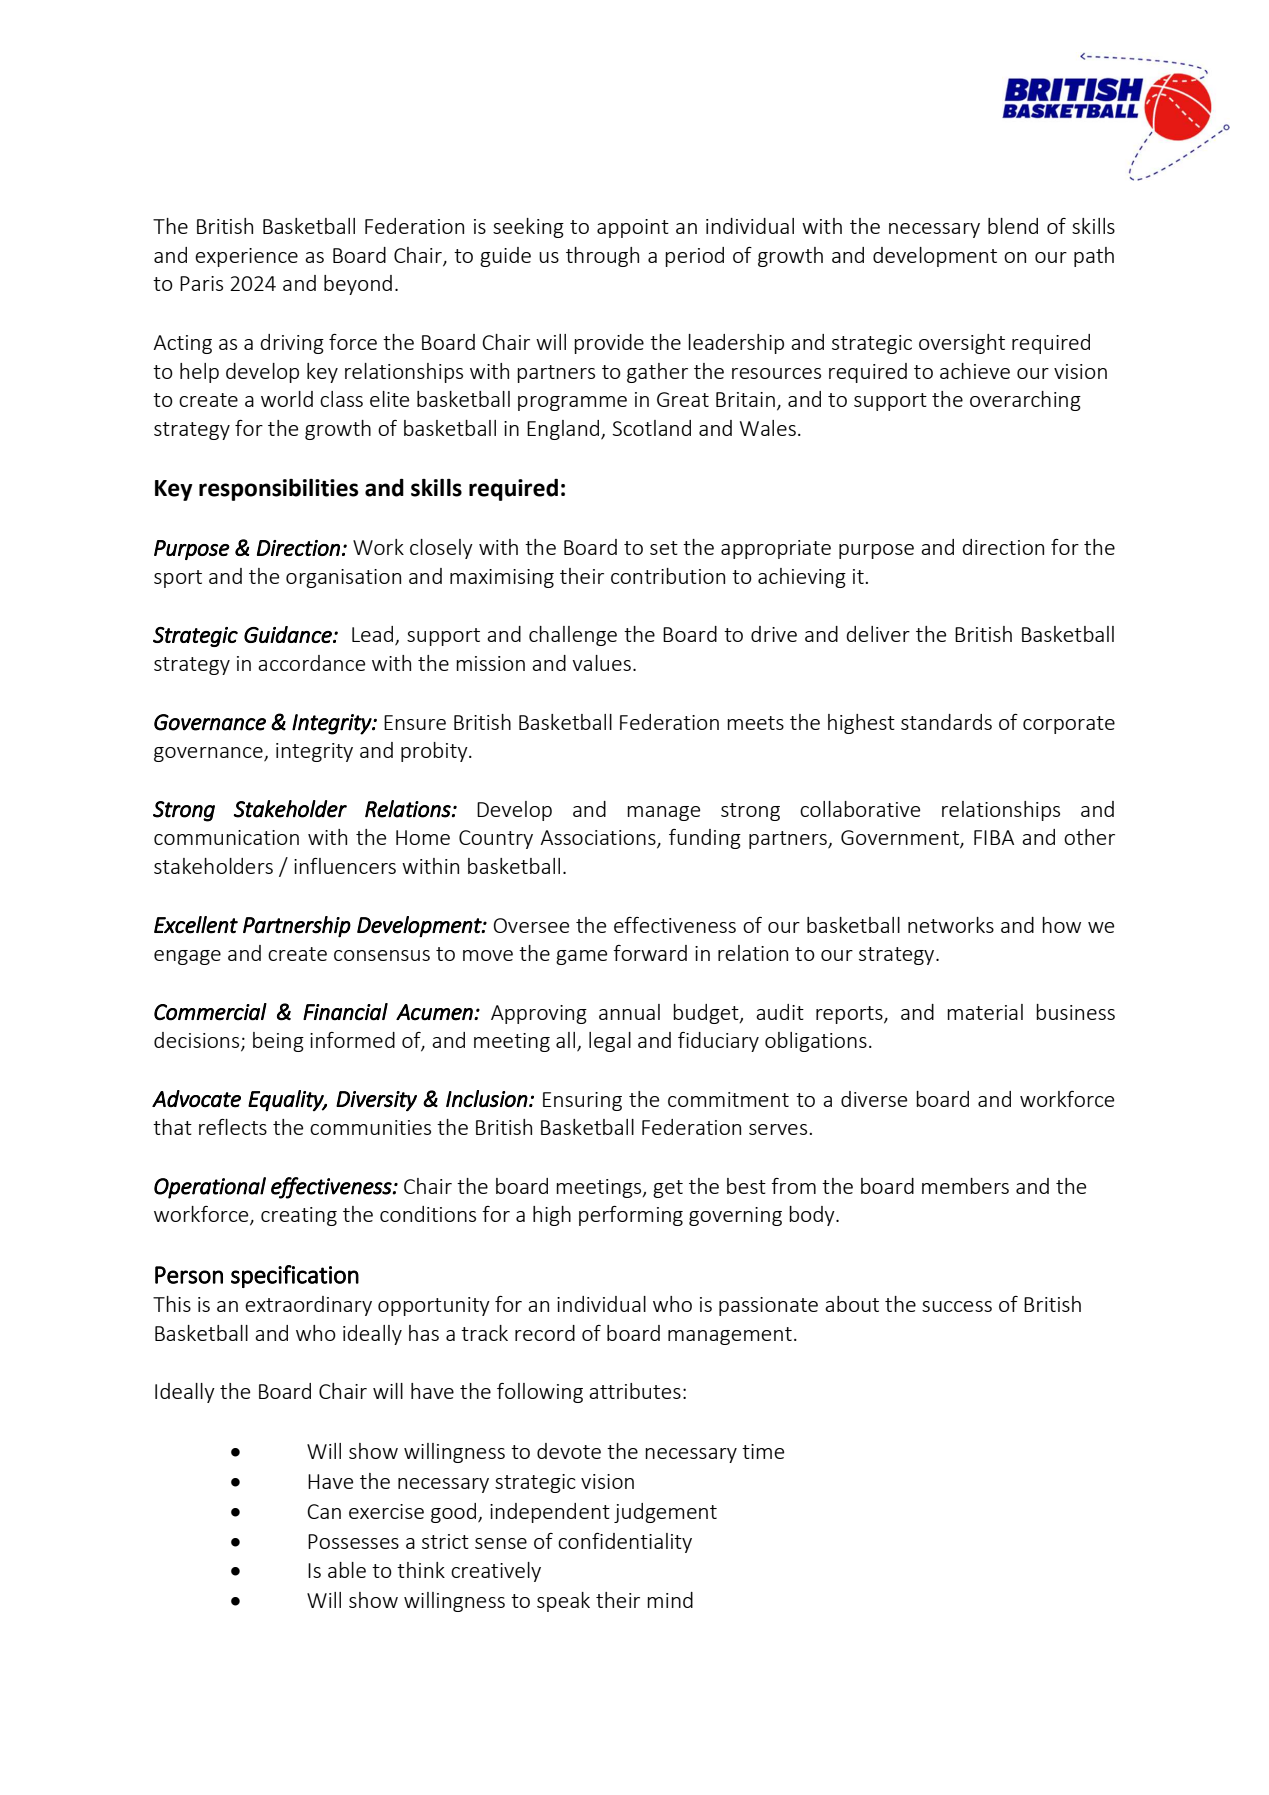 This page has width=1269, height=1795. Describe the element at coordinates (347, 1570) in the page. I see `able` at that location.
